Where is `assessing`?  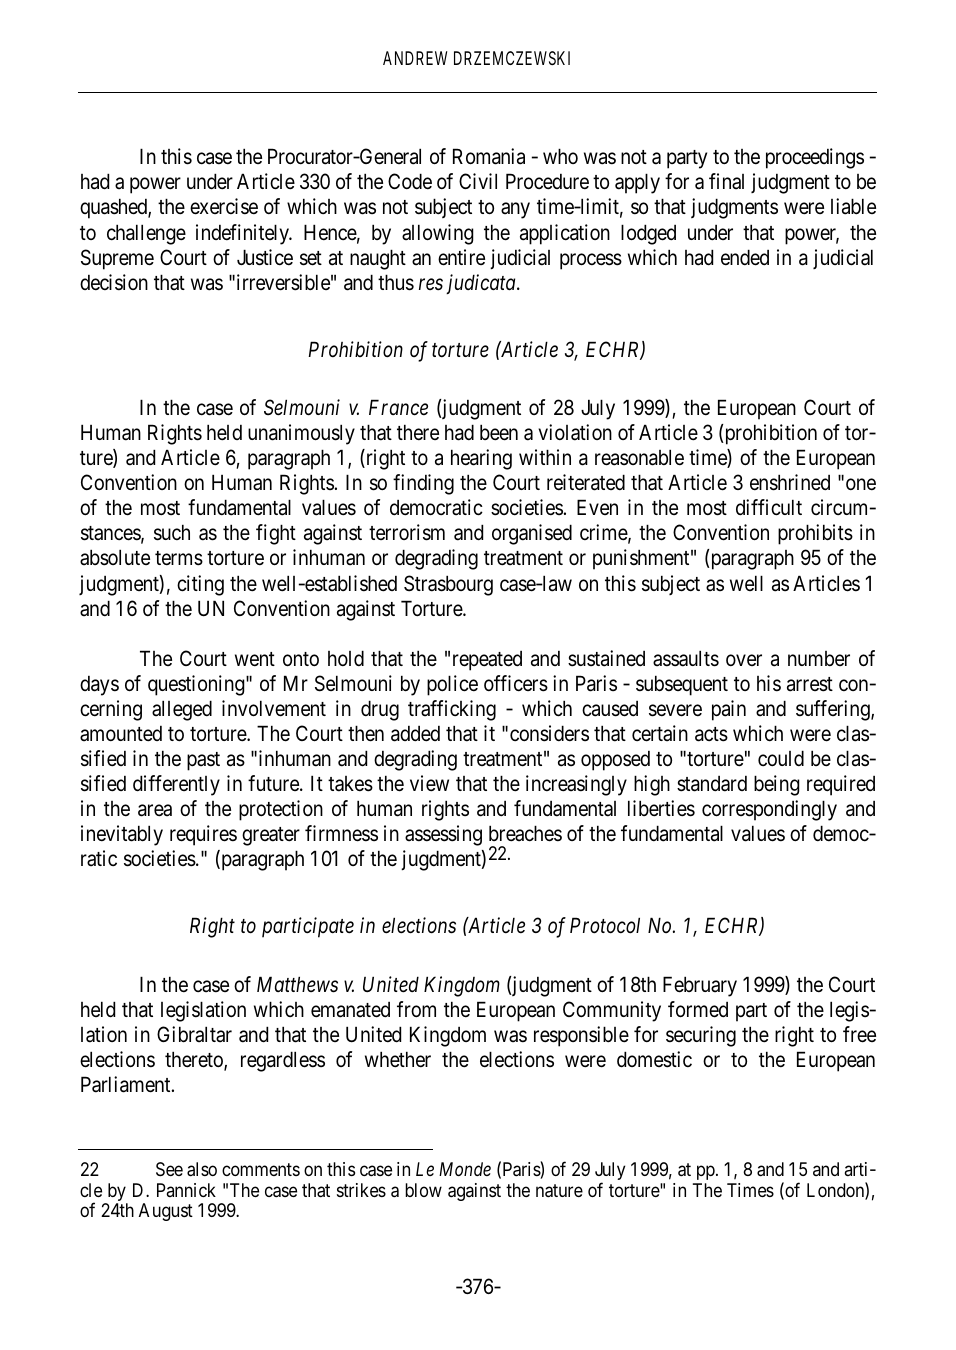
assessing is located at coordinates (443, 835).
